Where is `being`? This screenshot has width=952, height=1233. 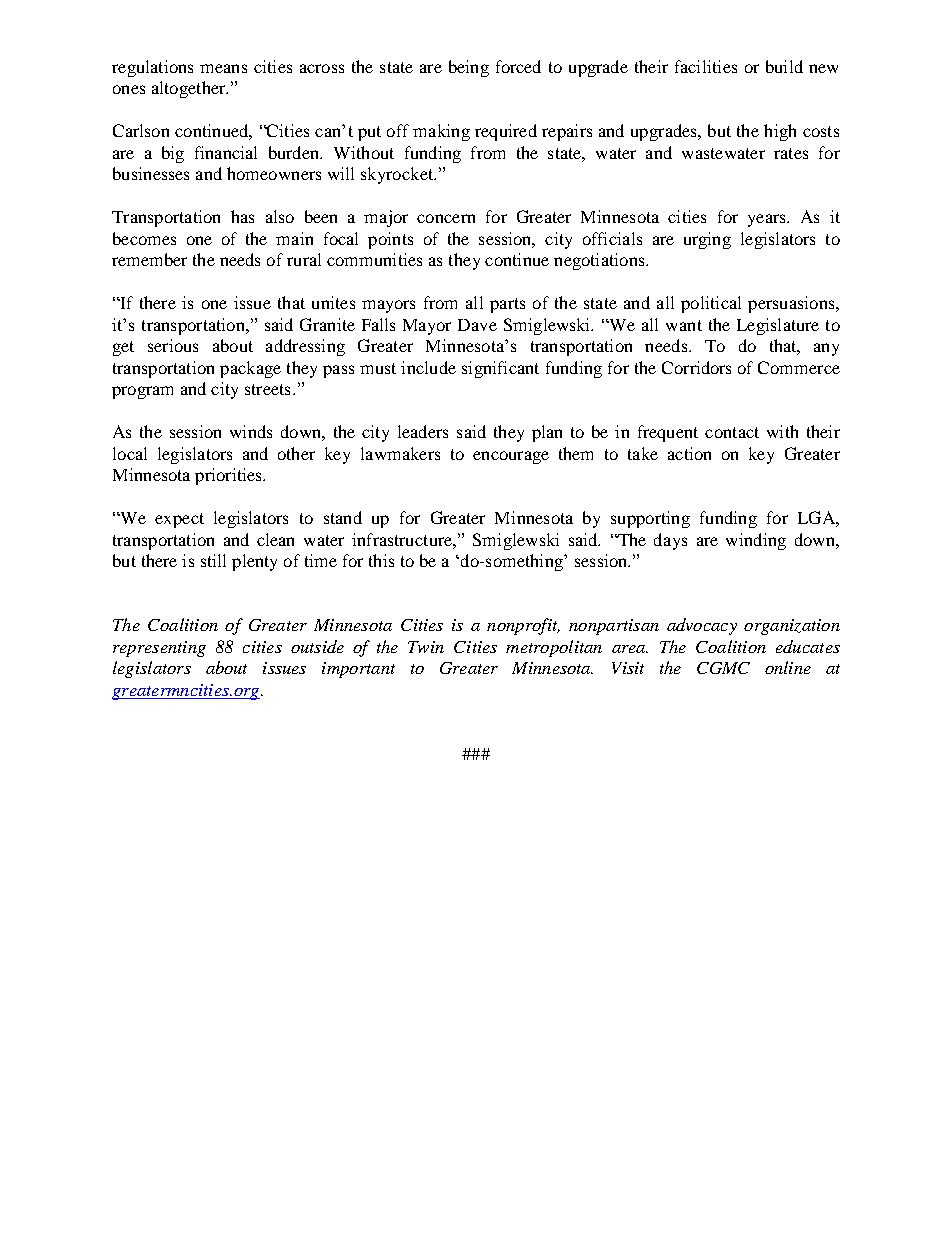
being is located at coordinates (469, 68).
